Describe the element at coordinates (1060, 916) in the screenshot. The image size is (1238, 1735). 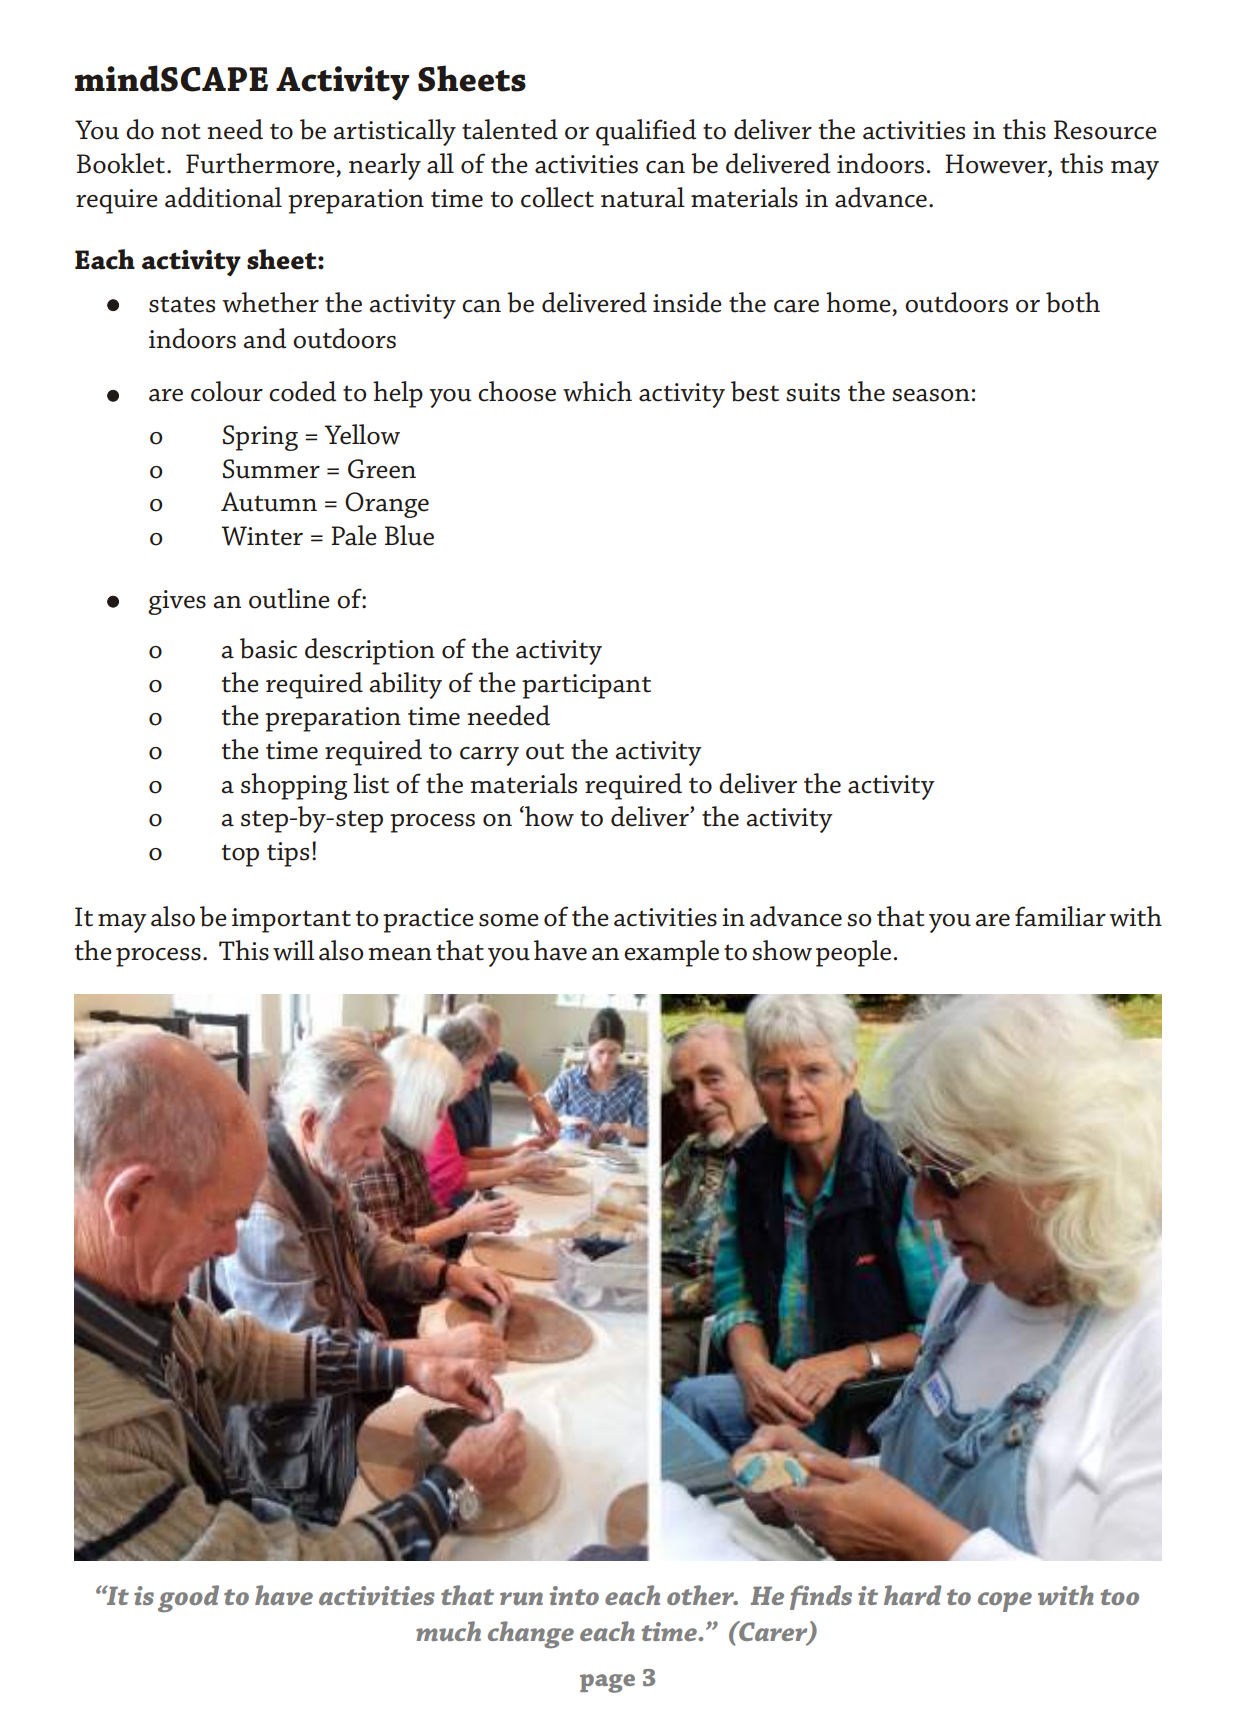
I see `familiar` at that location.
